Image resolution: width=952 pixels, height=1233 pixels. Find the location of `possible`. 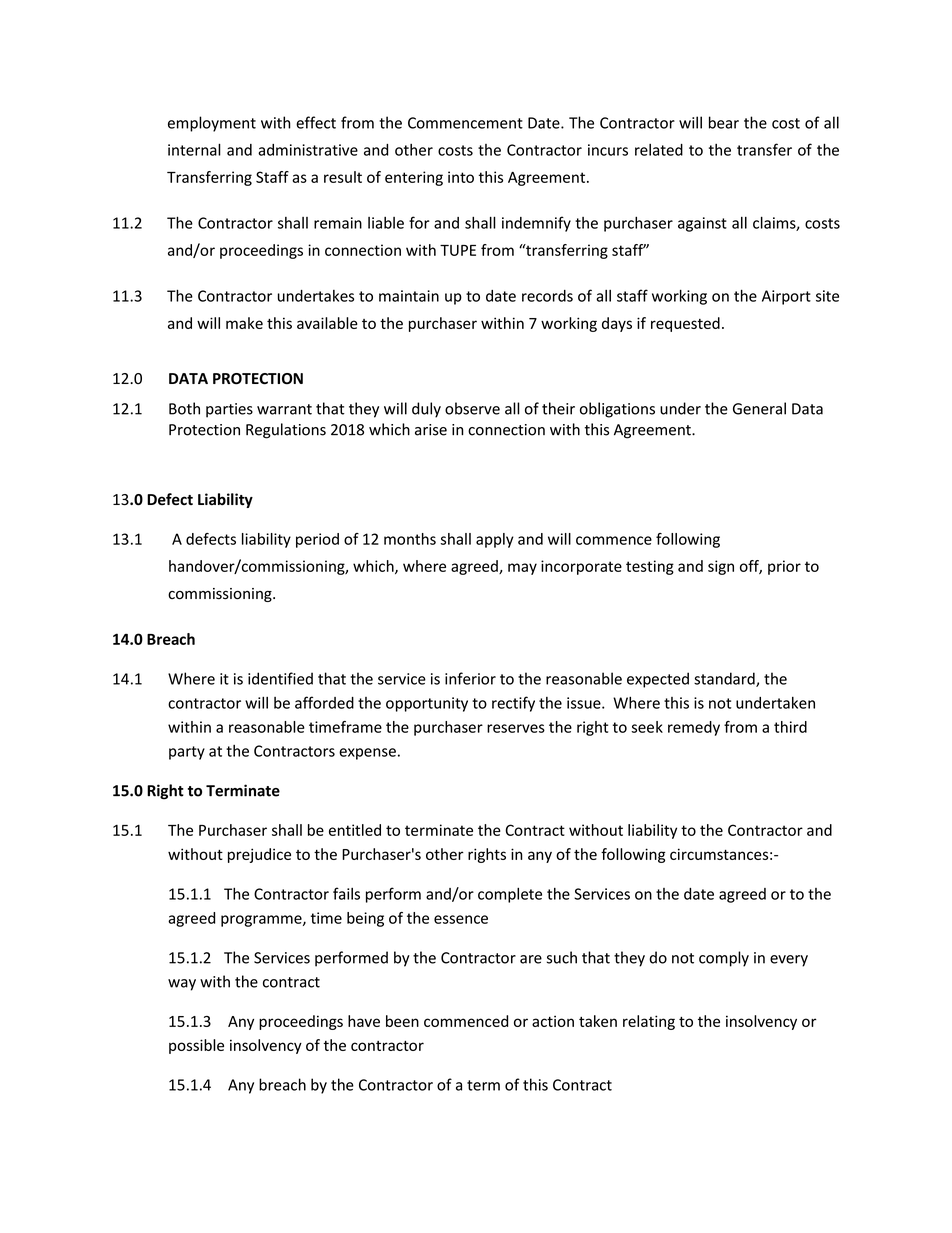

possible is located at coordinates (196, 1046).
